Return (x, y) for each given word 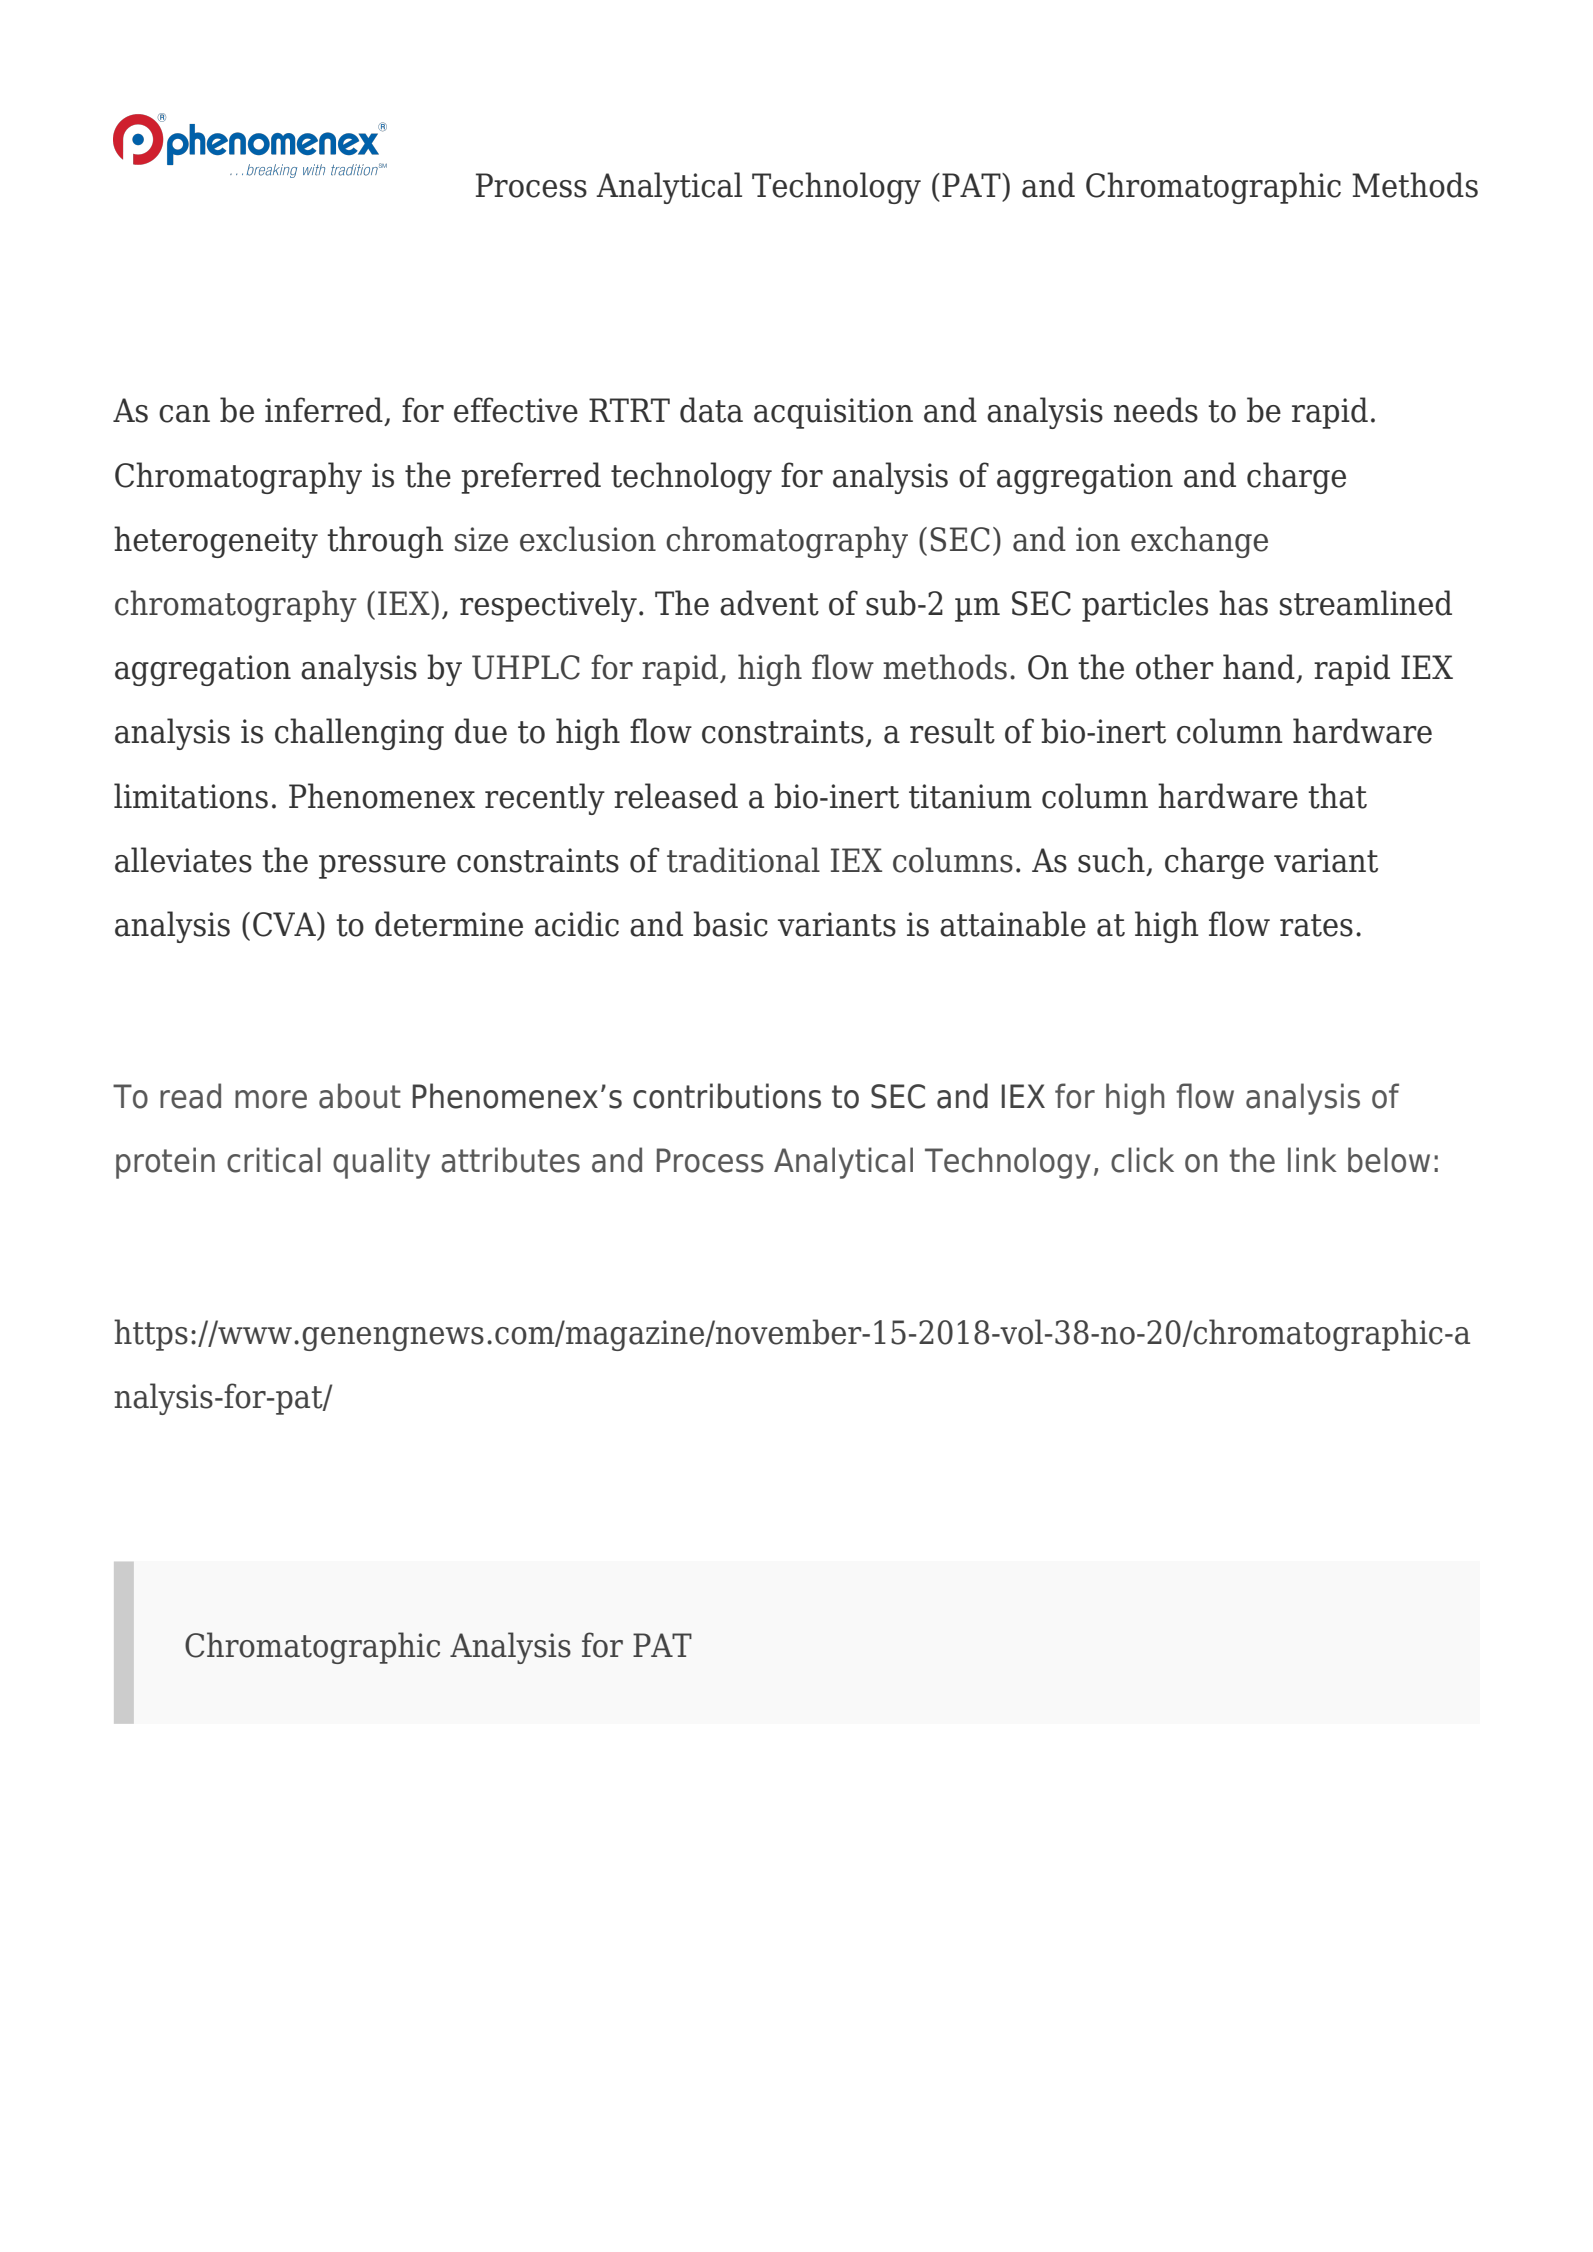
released (676, 796)
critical (274, 1160)
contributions (727, 1096)
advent (769, 603)
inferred (324, 410)
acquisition (833, 413)
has (1243, 603)
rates (1316, 925)
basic (730, 924)
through (385, 542)
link (1312, 1159)
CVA (285, 924)
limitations (191, 796)
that (1337, 796)
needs (1156, 410)
